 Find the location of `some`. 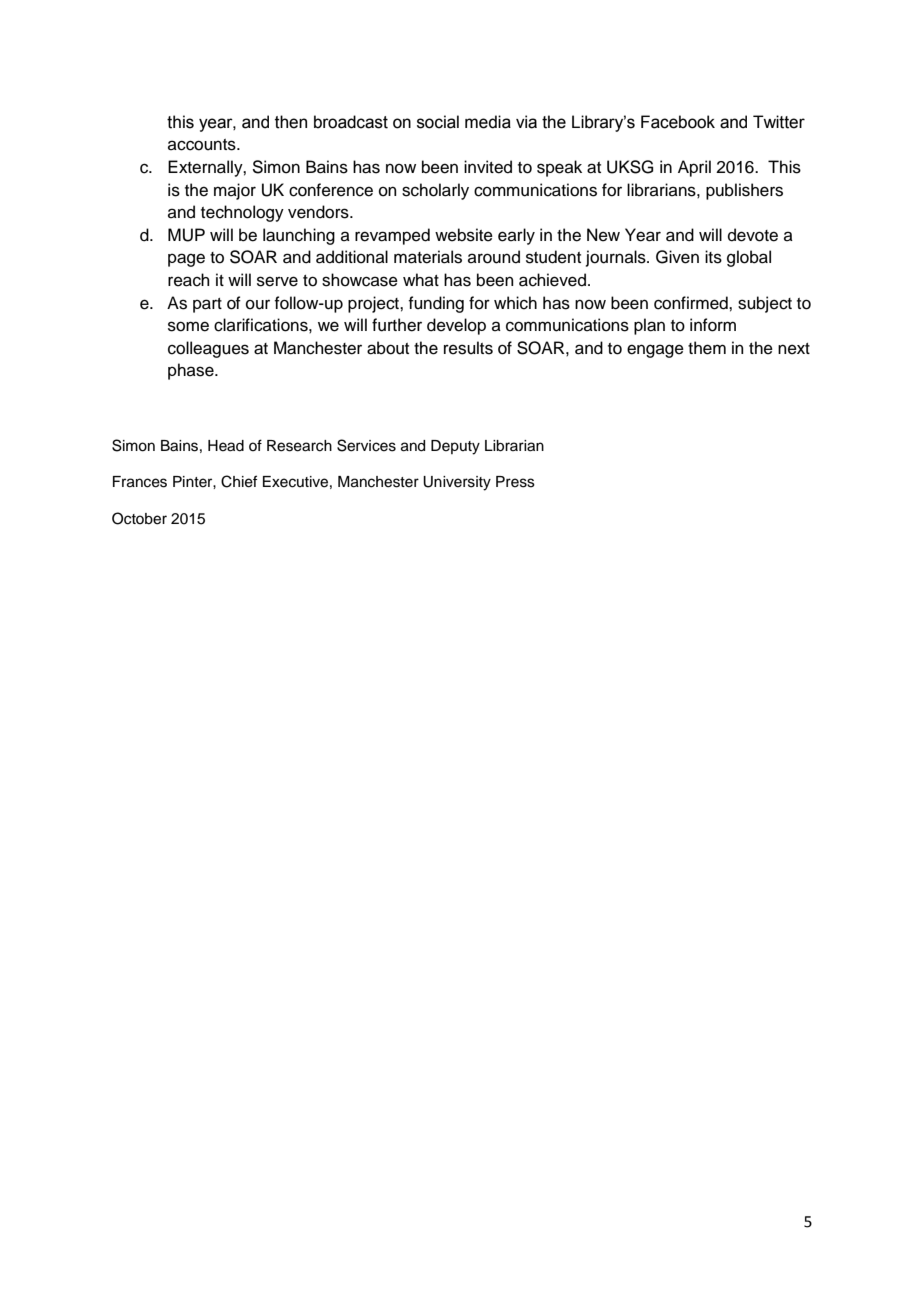

some is located at coordinates (188, 326).
